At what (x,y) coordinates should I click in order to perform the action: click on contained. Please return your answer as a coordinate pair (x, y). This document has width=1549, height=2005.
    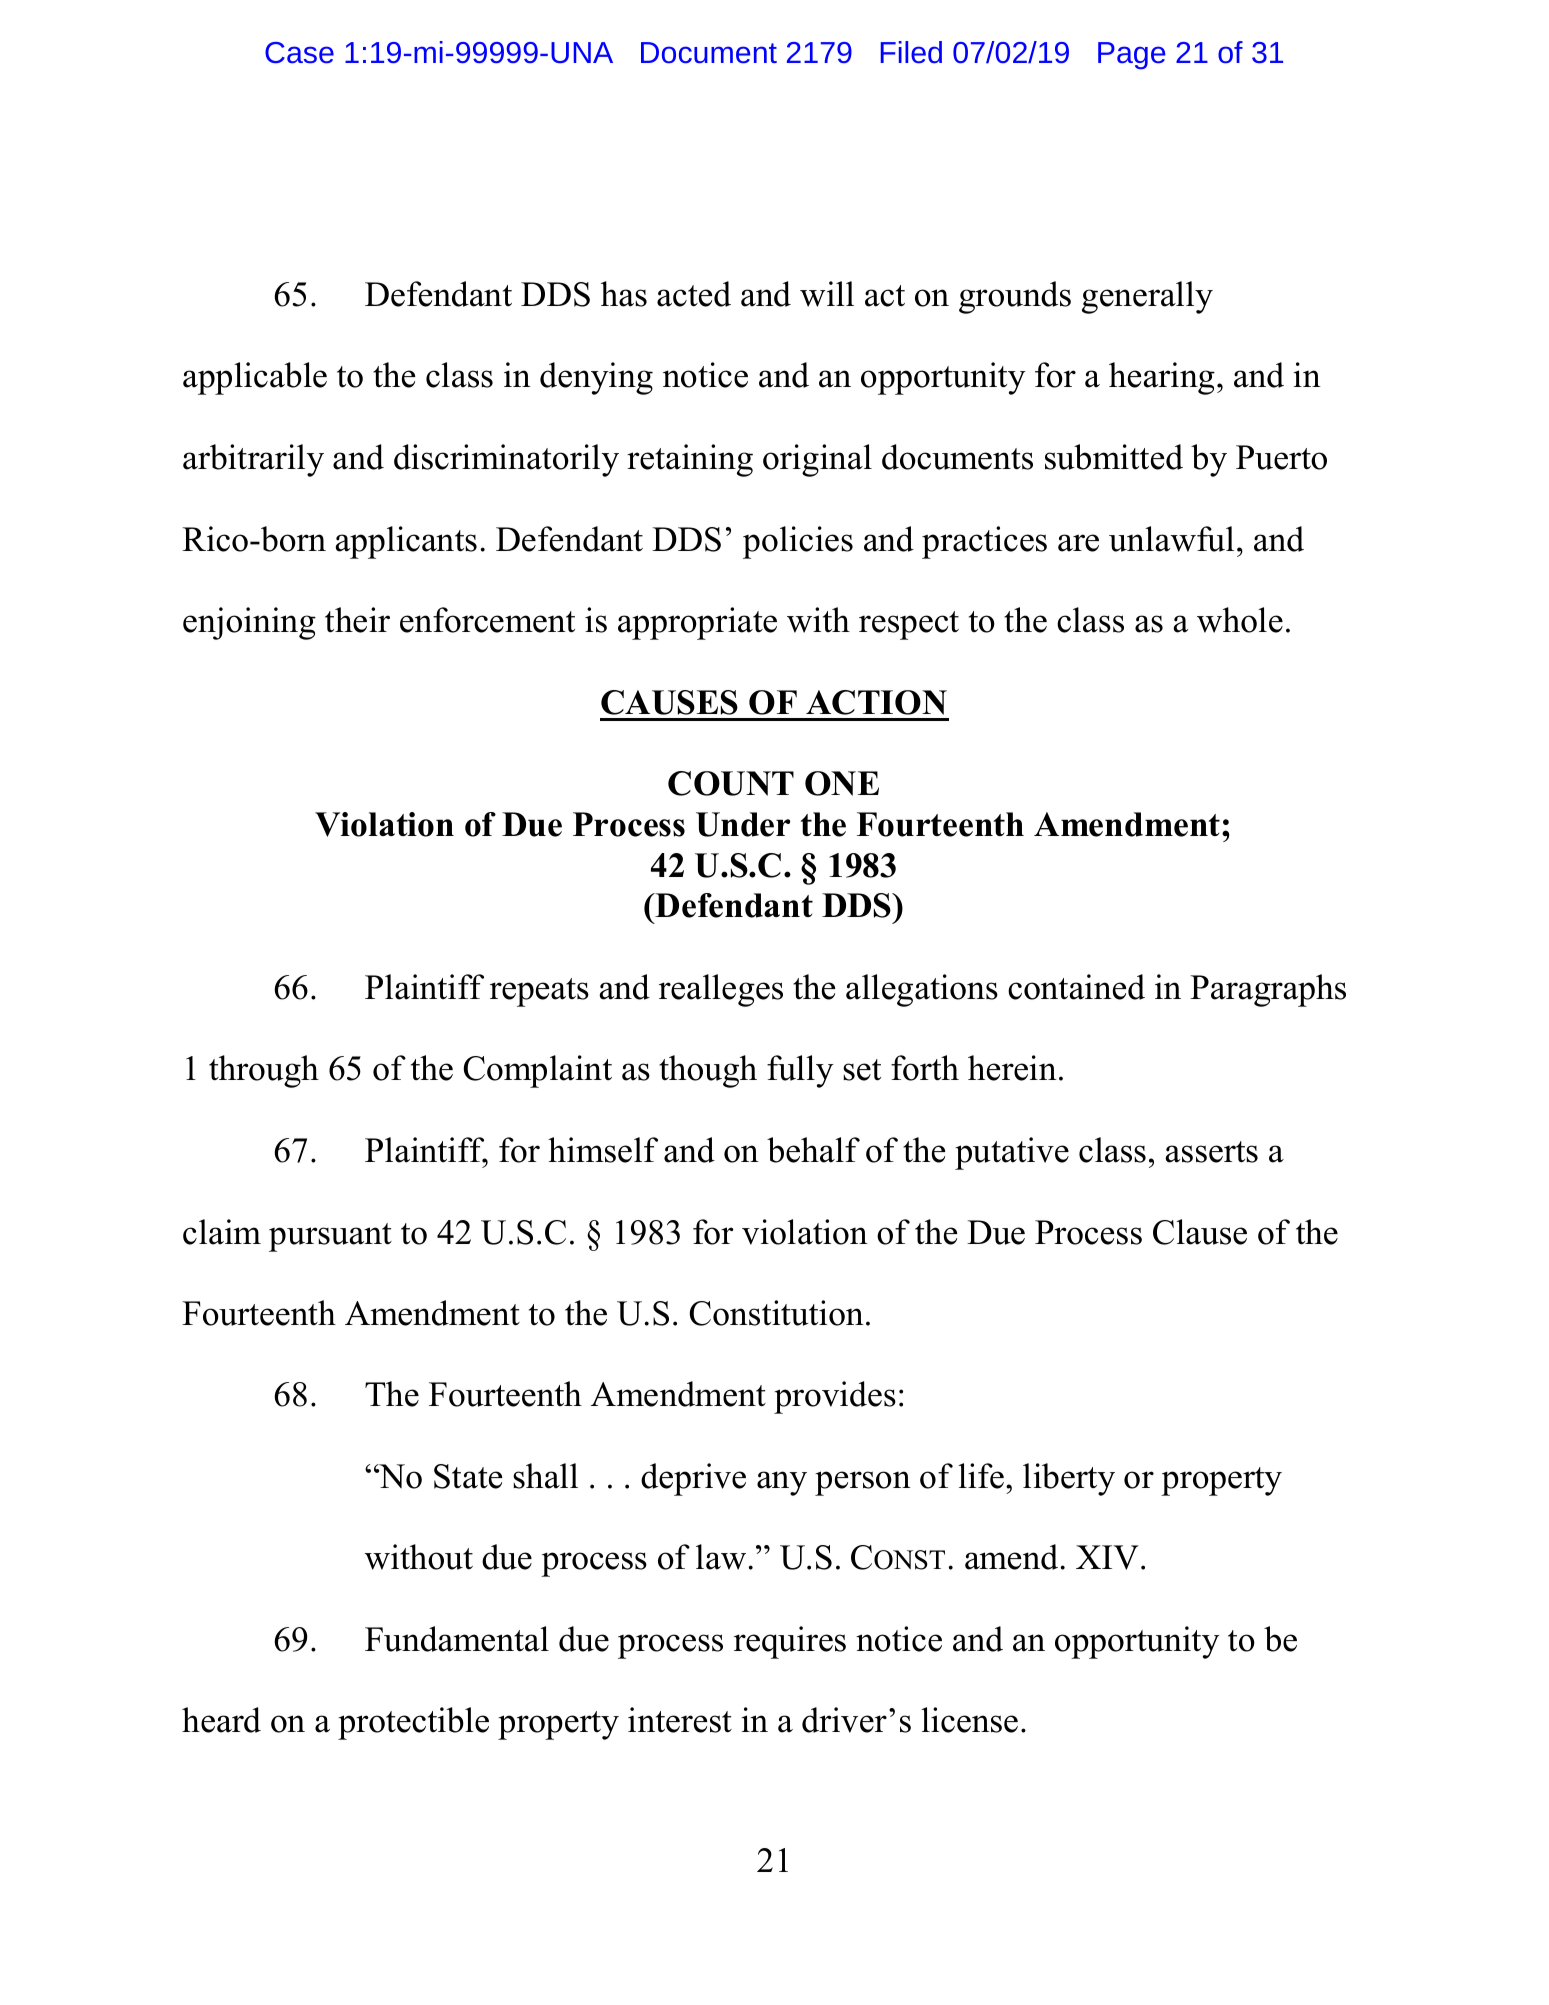
    Looking at the image, I should click on (1076, 987).
